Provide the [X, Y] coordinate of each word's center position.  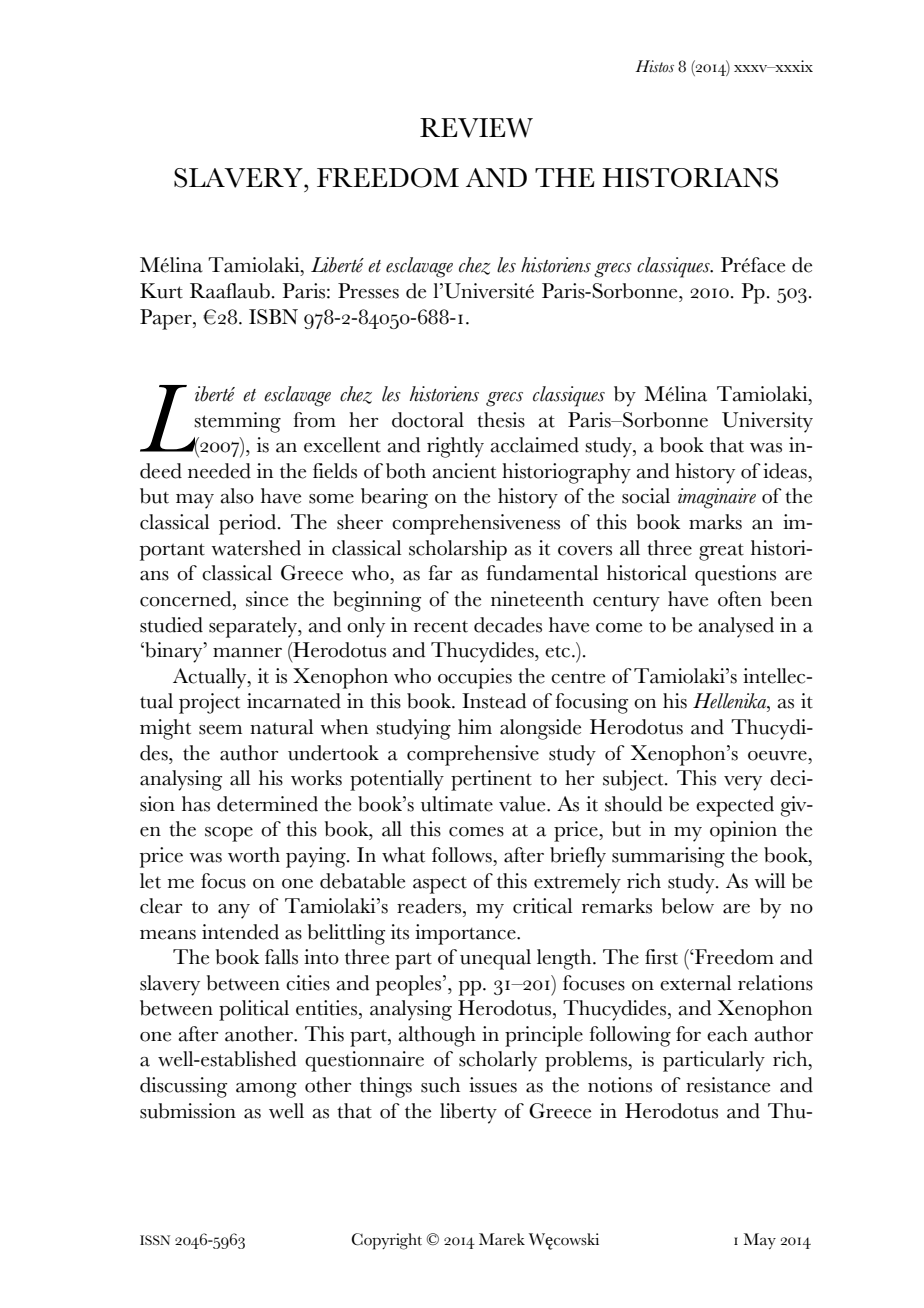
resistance [728, 1085]
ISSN [155, 1240]
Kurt [161, 291]
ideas [786, 471]
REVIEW [476, 128]
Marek [502, 1239]
